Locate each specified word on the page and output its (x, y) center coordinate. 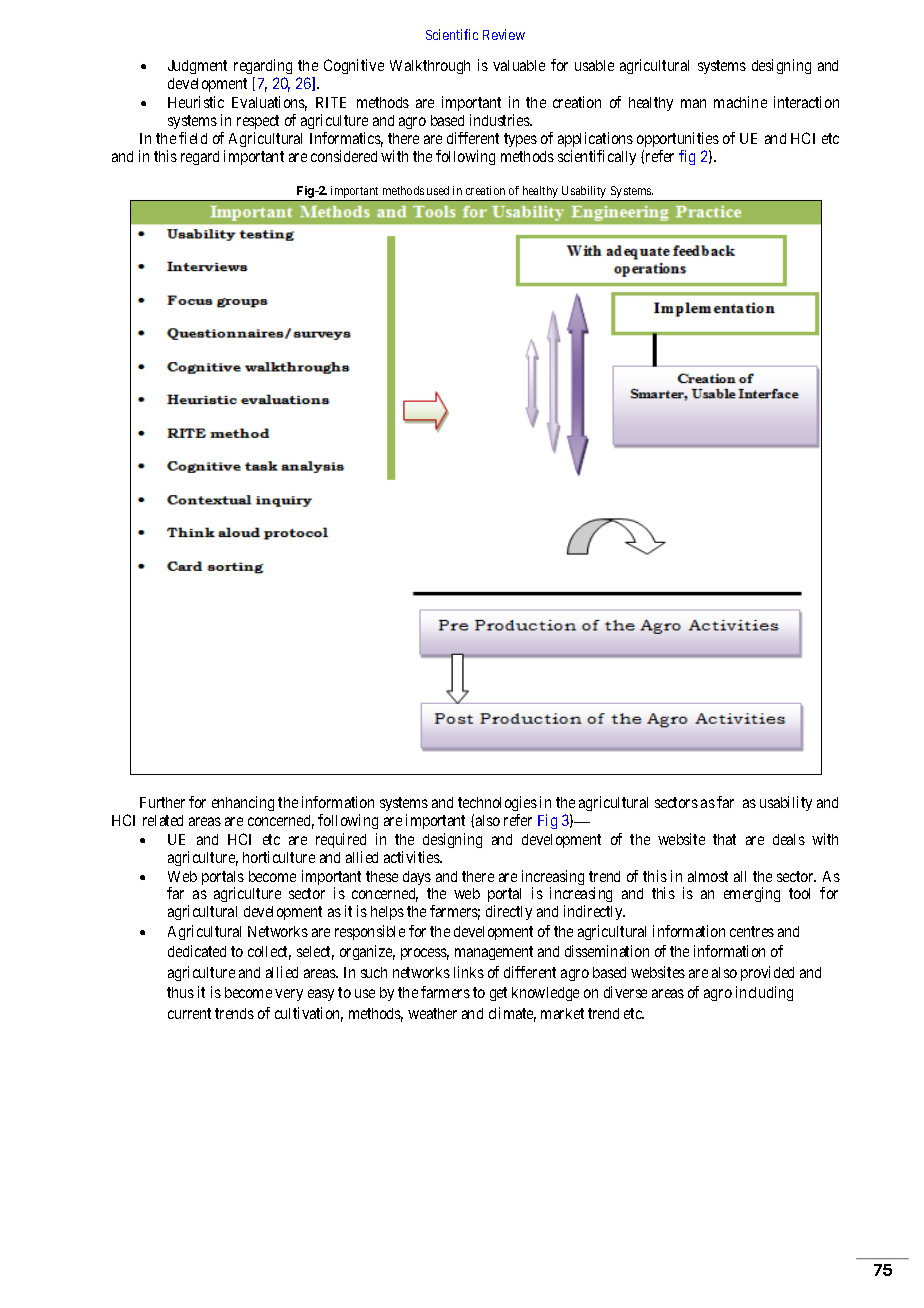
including (764, 993)
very (289, 995)
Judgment (197, 67)
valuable (519, 65)
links (469, 972)
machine (740, 102)
